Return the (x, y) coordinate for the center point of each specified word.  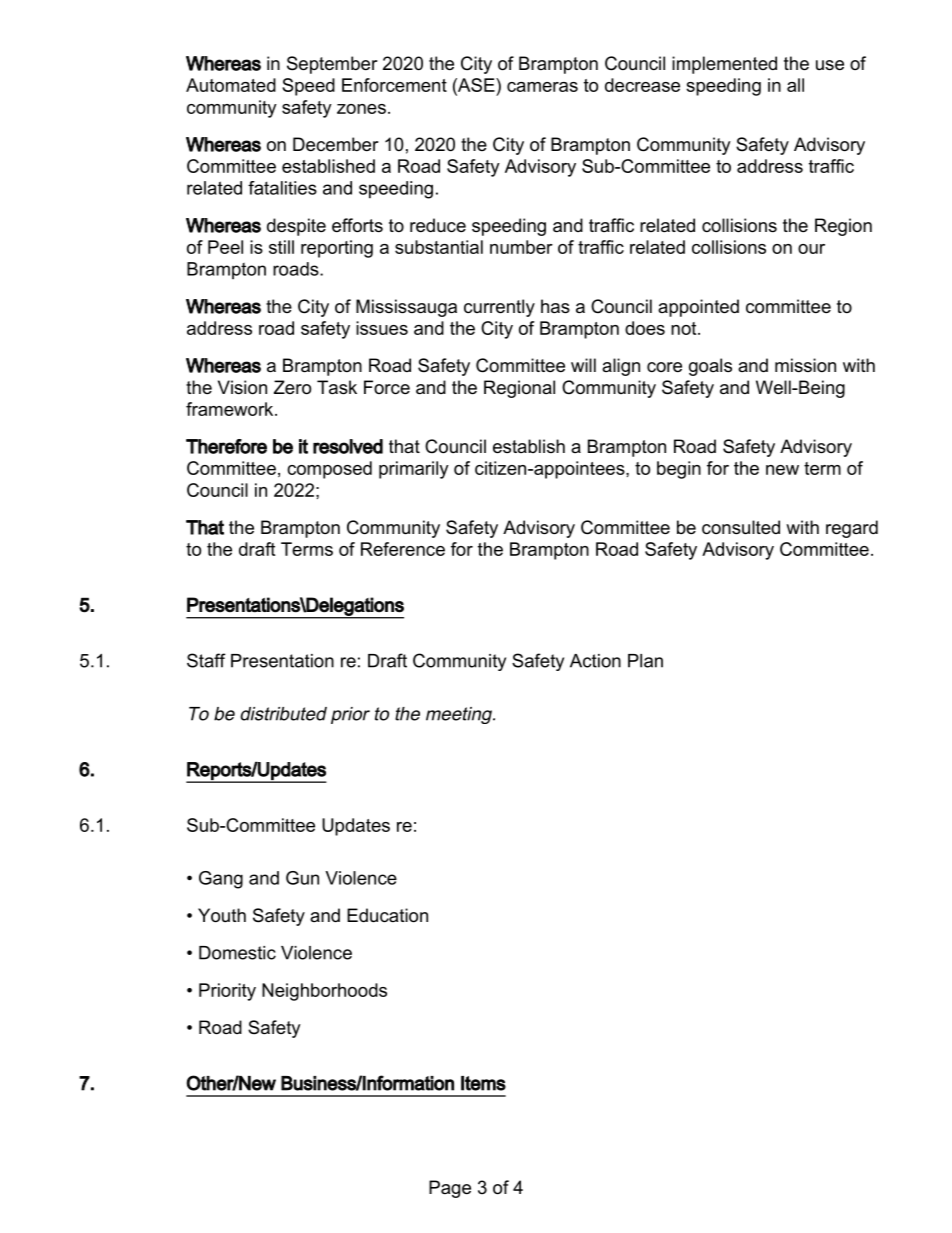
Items (483, 1083)
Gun (302, 878)
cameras (542, 87)
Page (450, 1189)
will (583, 365)
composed (329, 470)
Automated (231, 85)
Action (595, 661)
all (795, 85)
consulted (741, 527)
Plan (645, 661)
